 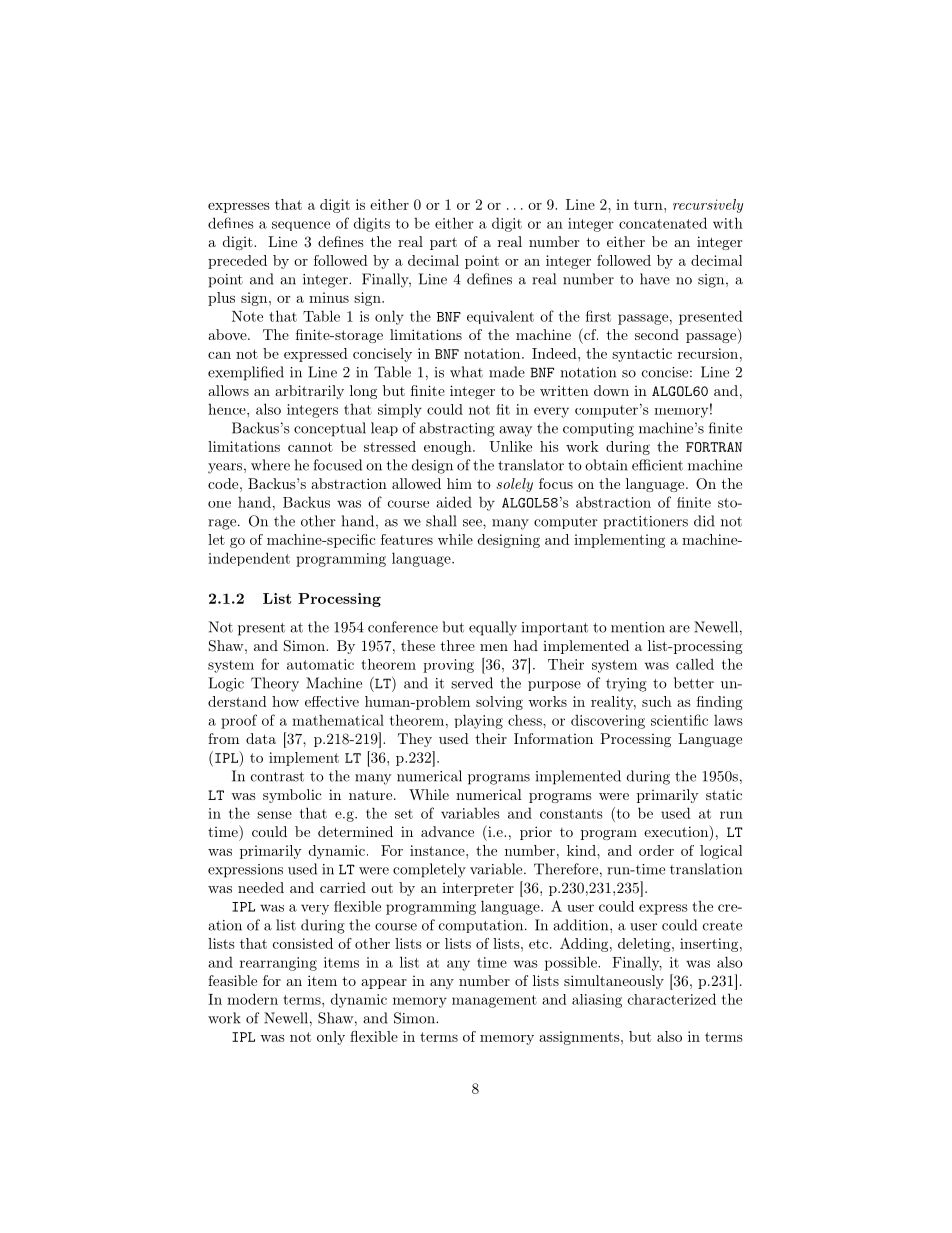 What do you see at coordinates (724, 794) in the image?
I see `static` at bounding box center [724, 794].
